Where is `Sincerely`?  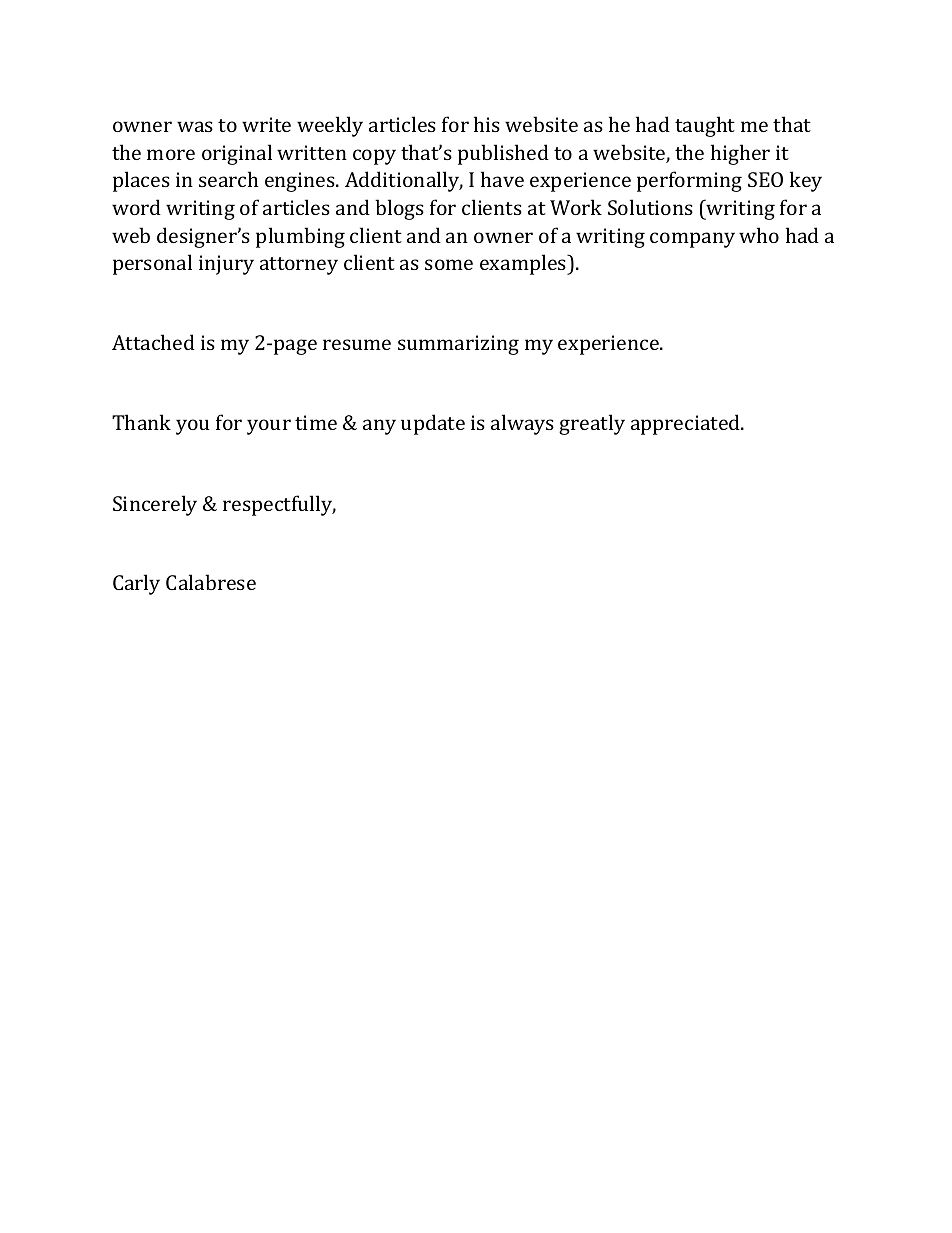 Sincerely is located at coordinates (155, 505).
